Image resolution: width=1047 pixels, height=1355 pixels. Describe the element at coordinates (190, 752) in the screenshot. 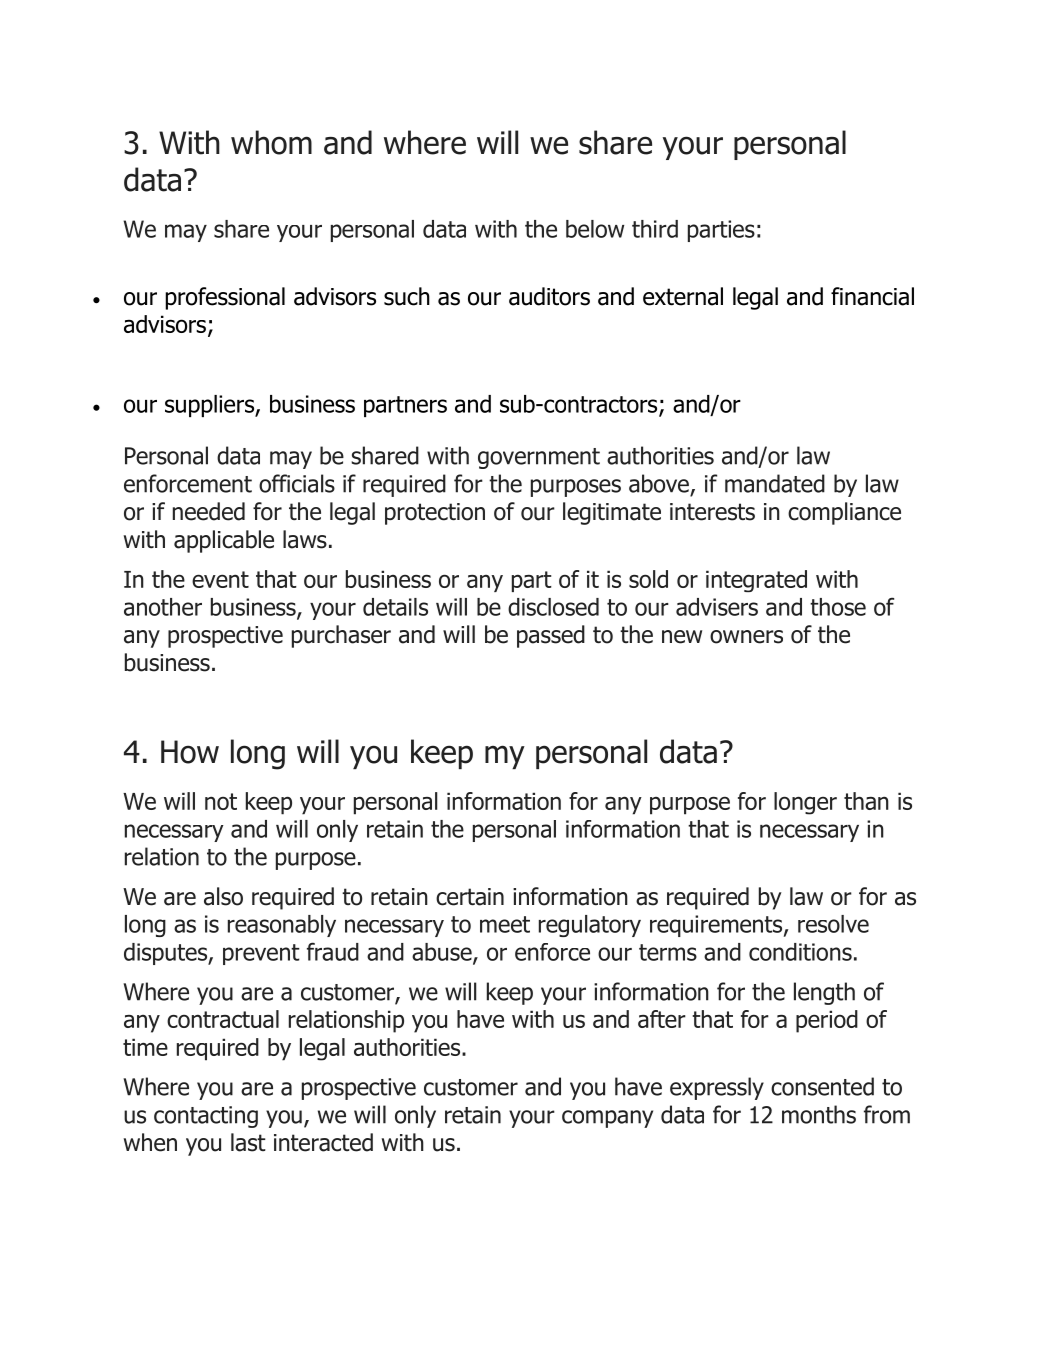

I see `How` at that location.
